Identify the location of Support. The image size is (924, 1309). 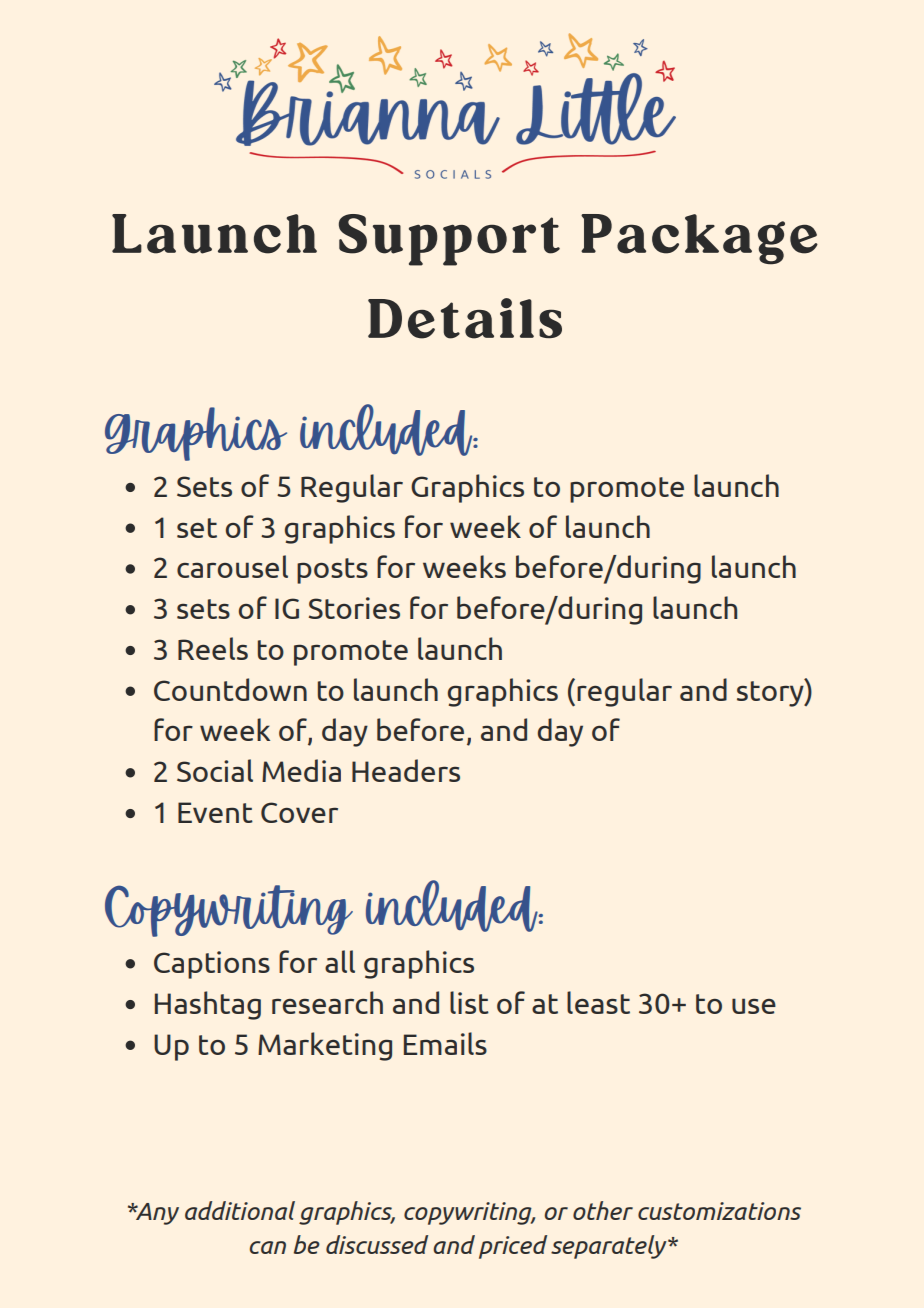
(449, 240).
